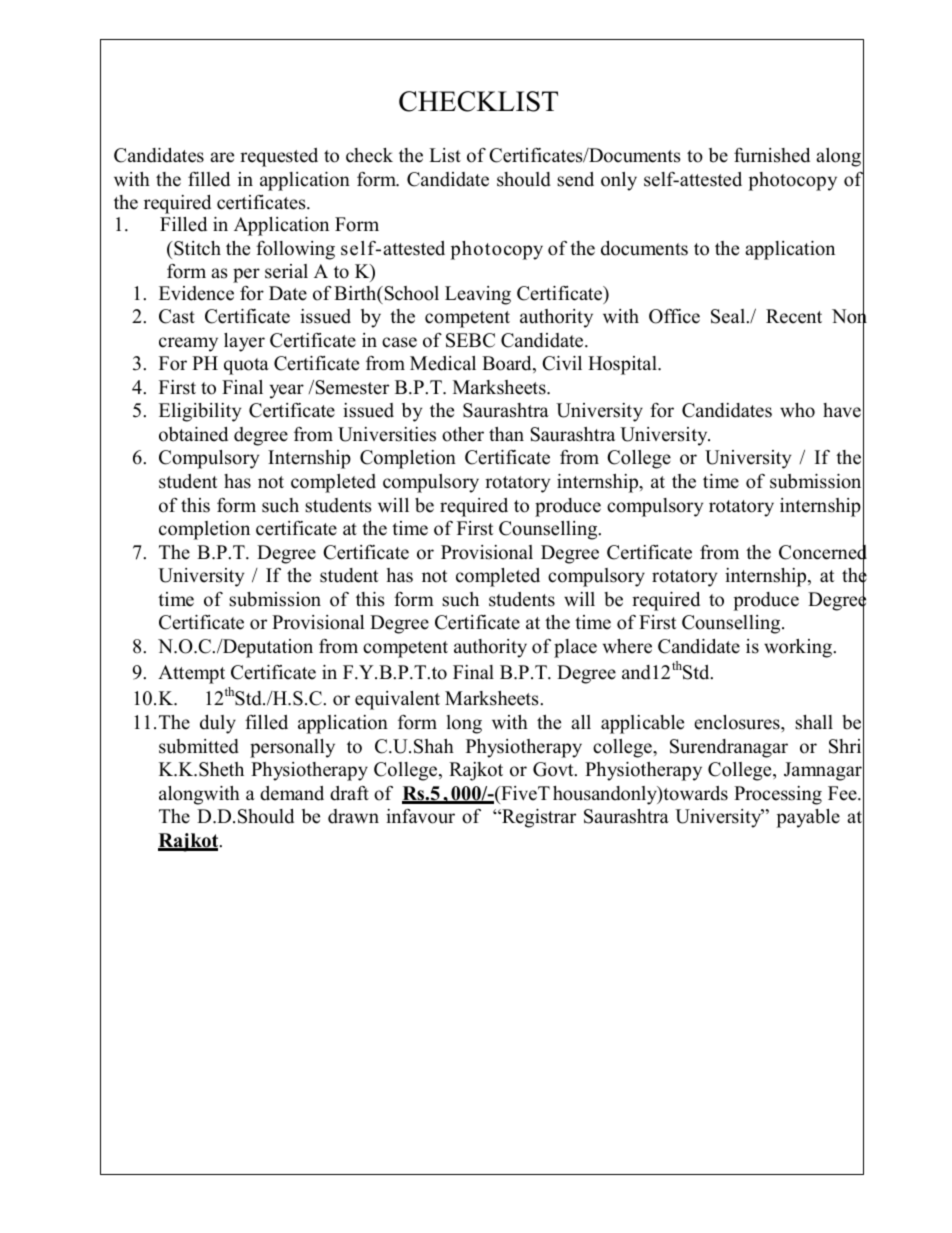 The image size is (952, 1233). What do you see at coordinates (562, 363) in the image?
I see `Civil` at bounding box center [562, 363].
